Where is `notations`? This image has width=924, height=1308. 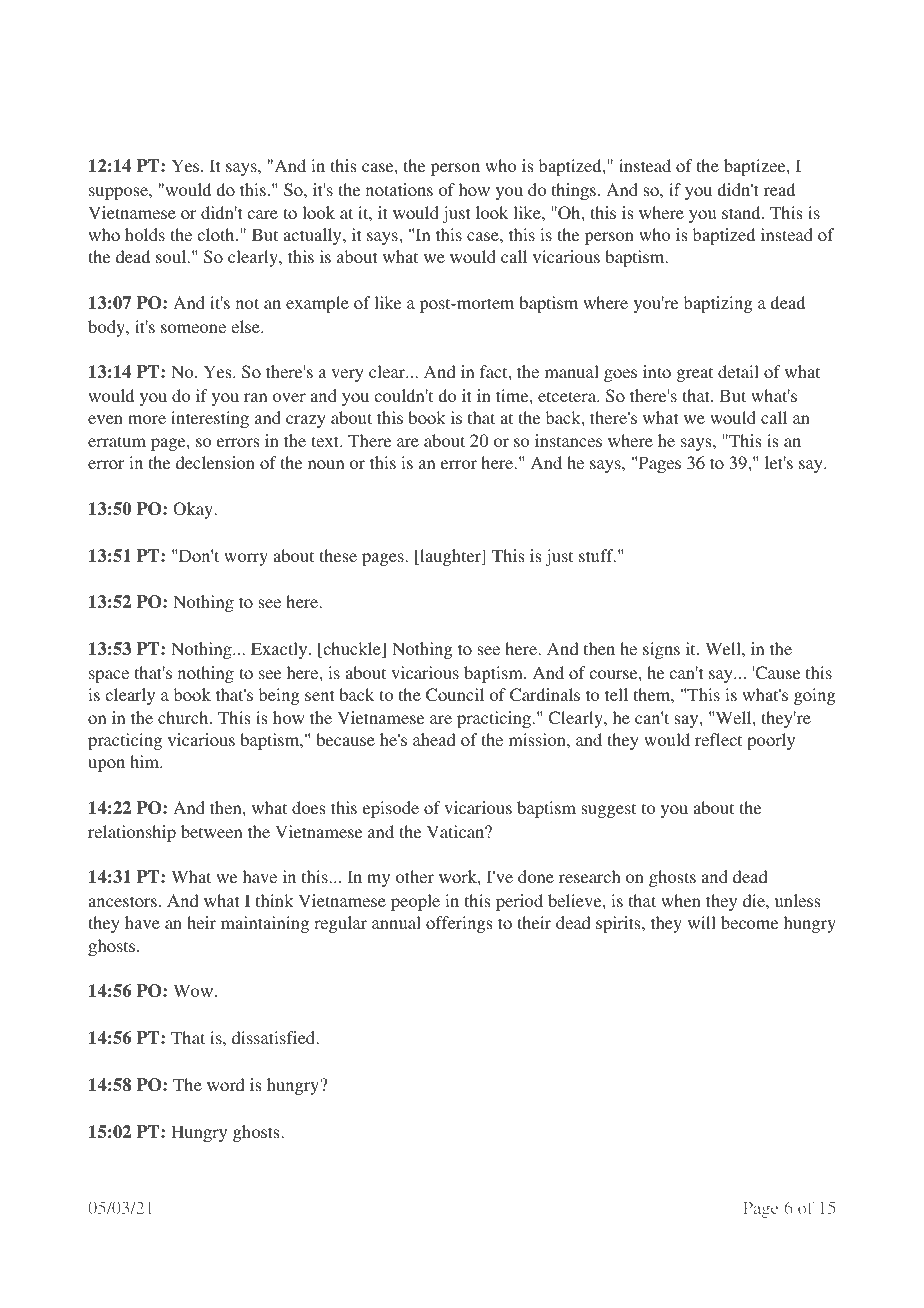
notations is located at coordinates (399, 189).
